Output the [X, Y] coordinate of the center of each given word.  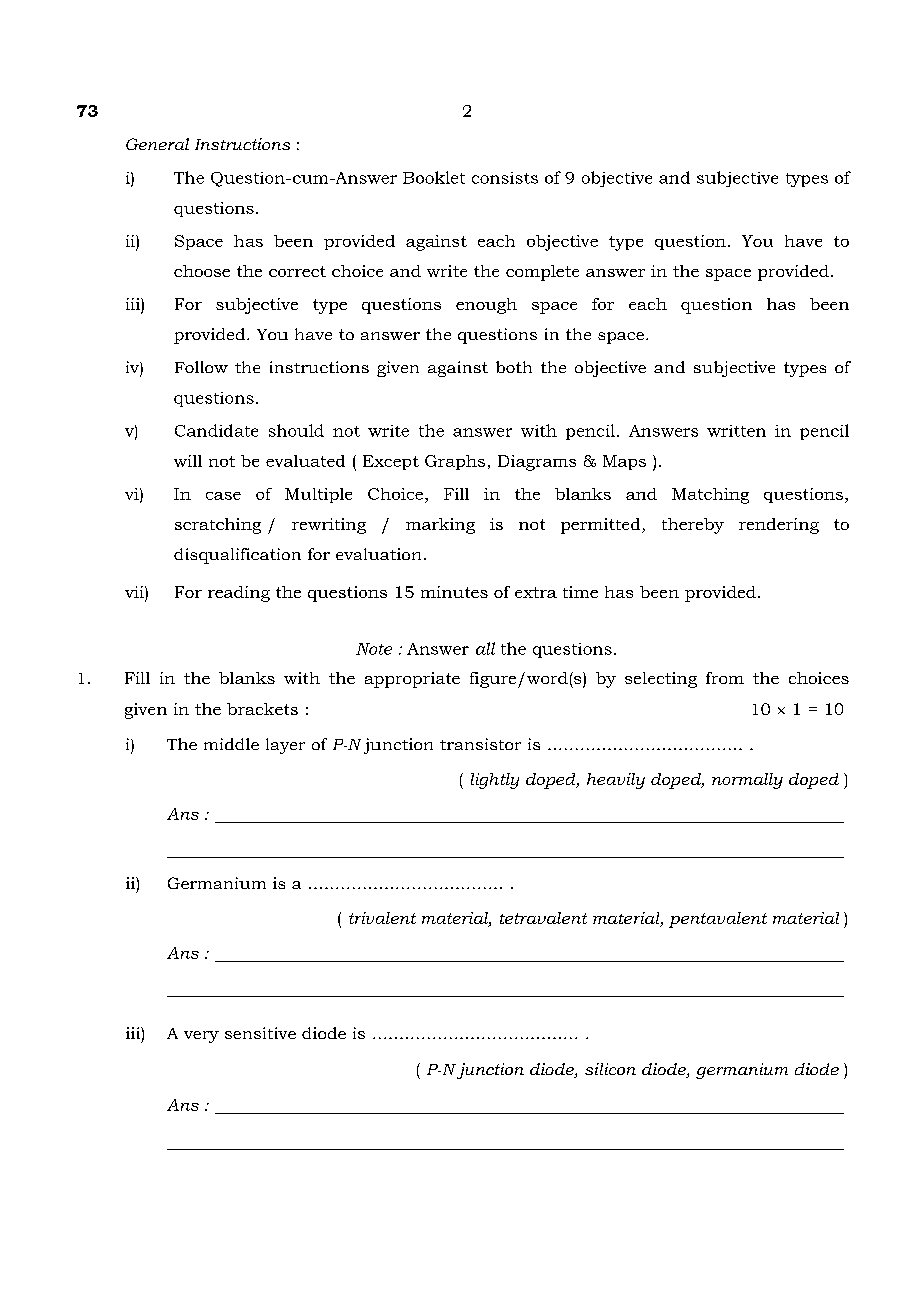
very [201, 1037]
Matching [710, 496]
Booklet [434, 177]
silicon [610, 1069]
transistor [480, 744]
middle [231, 744]
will [188, 461]
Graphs [455, 462]
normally [747, 781]
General [157, 144]
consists [505, 178]
